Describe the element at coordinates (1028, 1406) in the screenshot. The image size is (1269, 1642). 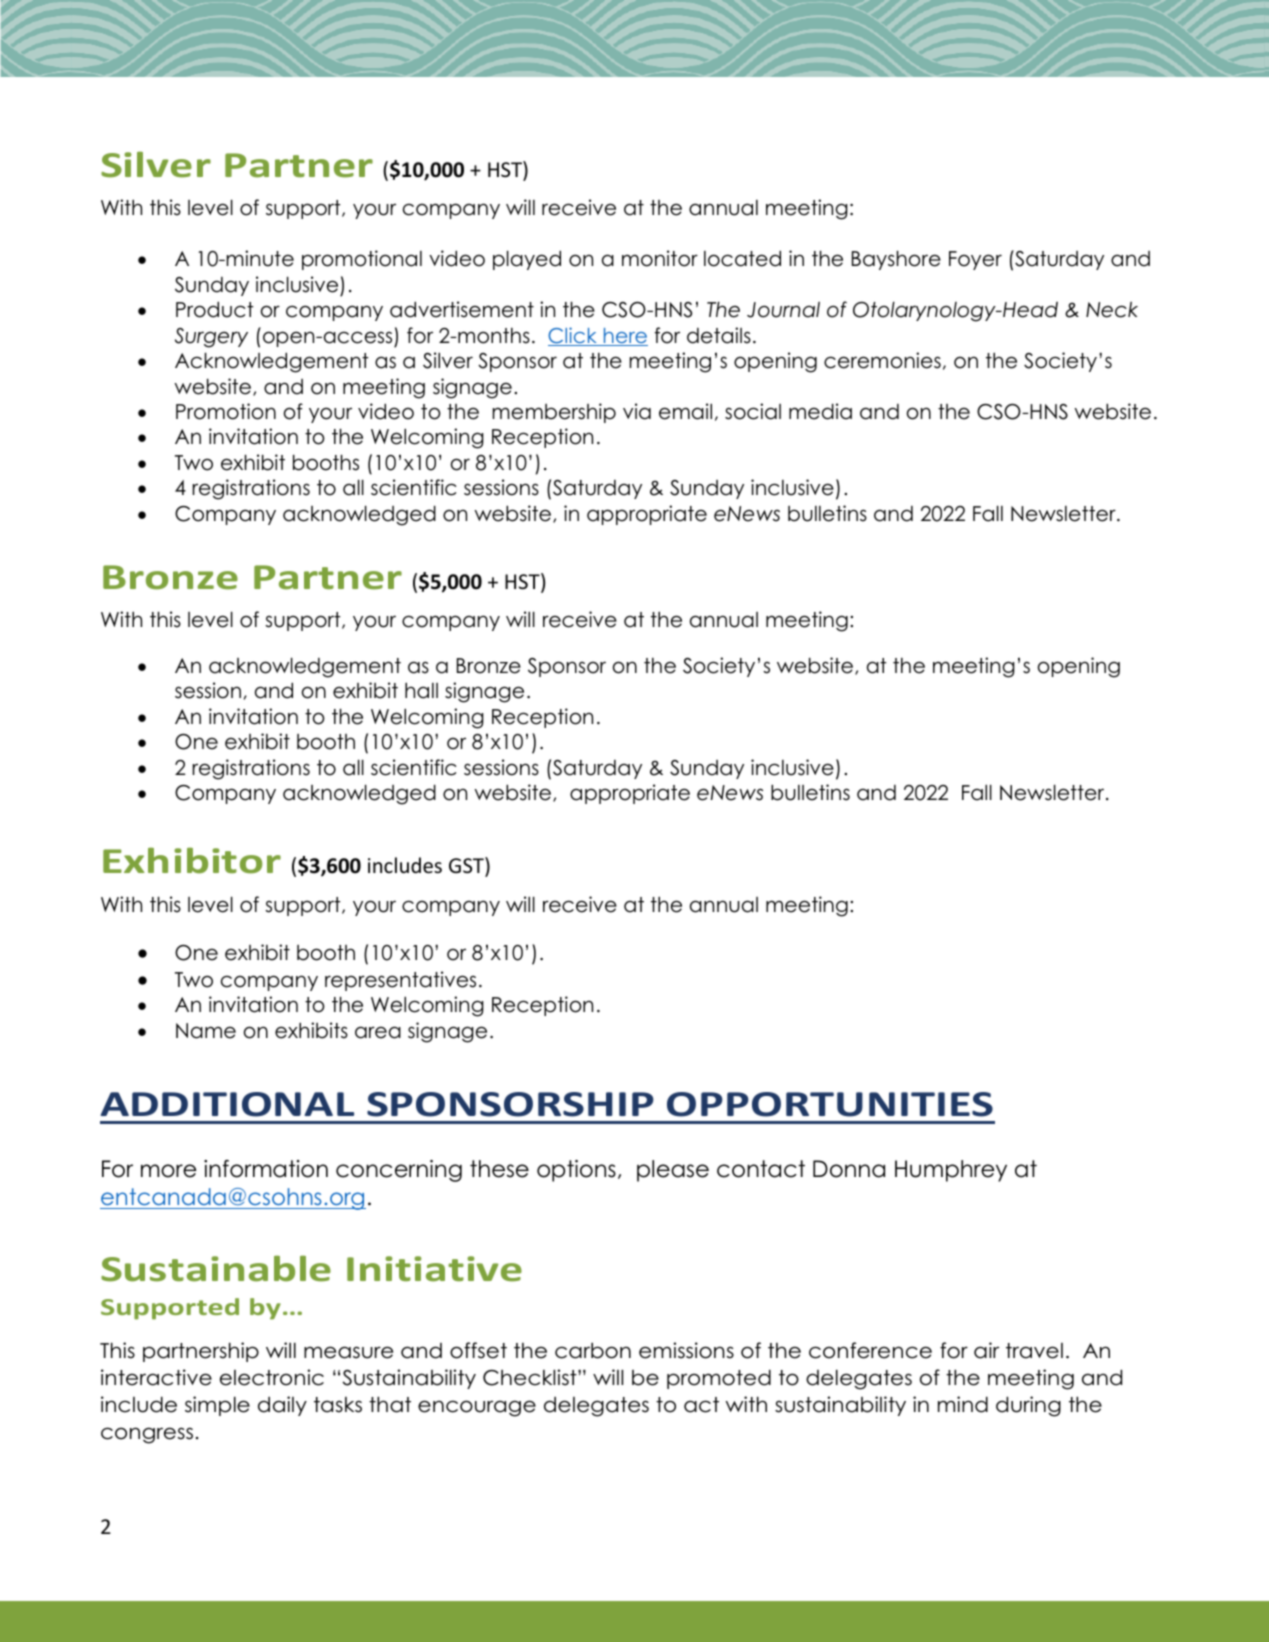
I see `during` at that location.
